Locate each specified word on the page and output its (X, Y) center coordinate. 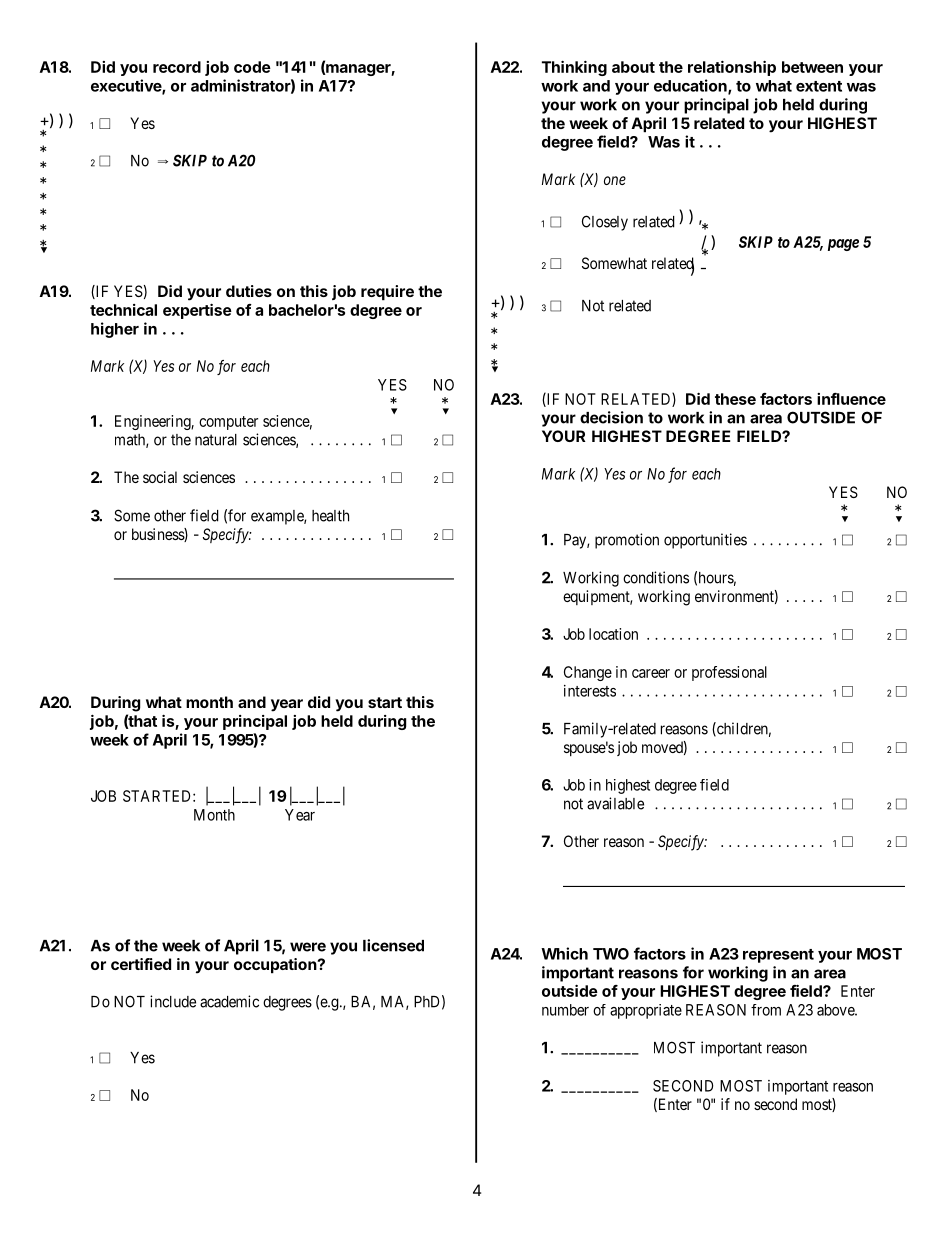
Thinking (574, 68)
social (160, 477)
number (565, 1010)
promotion (627, 541)
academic (229, 1001)
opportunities (705, 541)
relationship (732, 68)
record (177, 67)
